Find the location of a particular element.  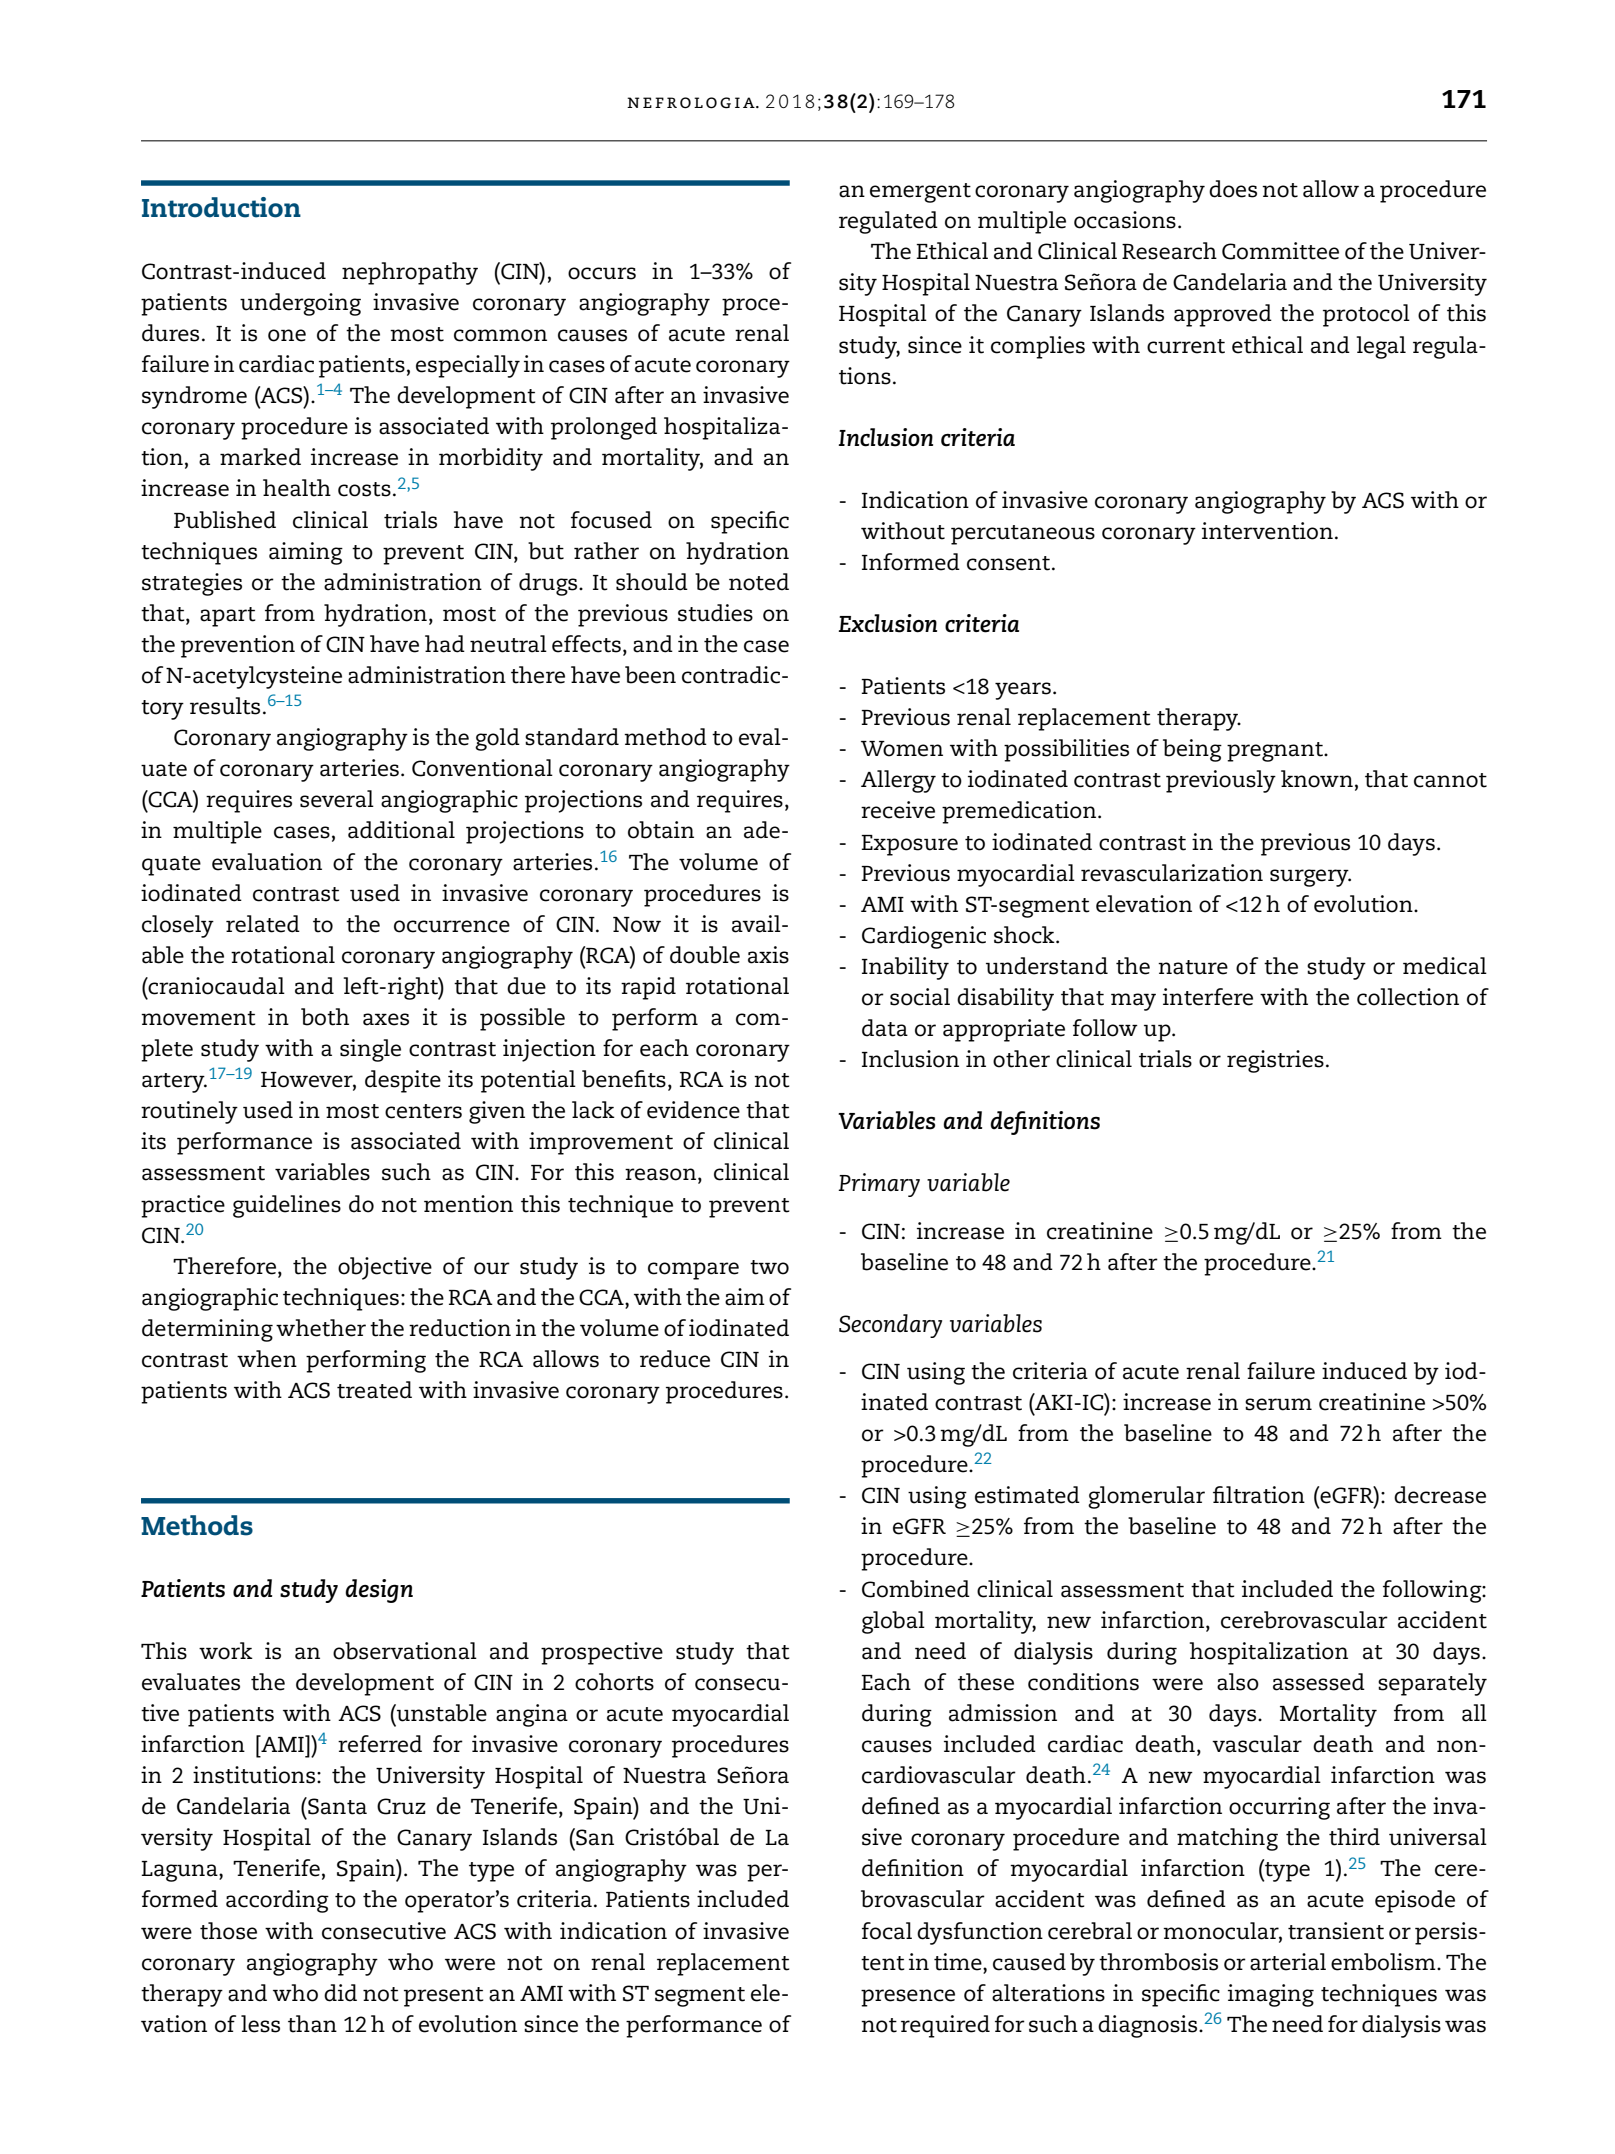

evidence is located at coordinates (693, 1110).
